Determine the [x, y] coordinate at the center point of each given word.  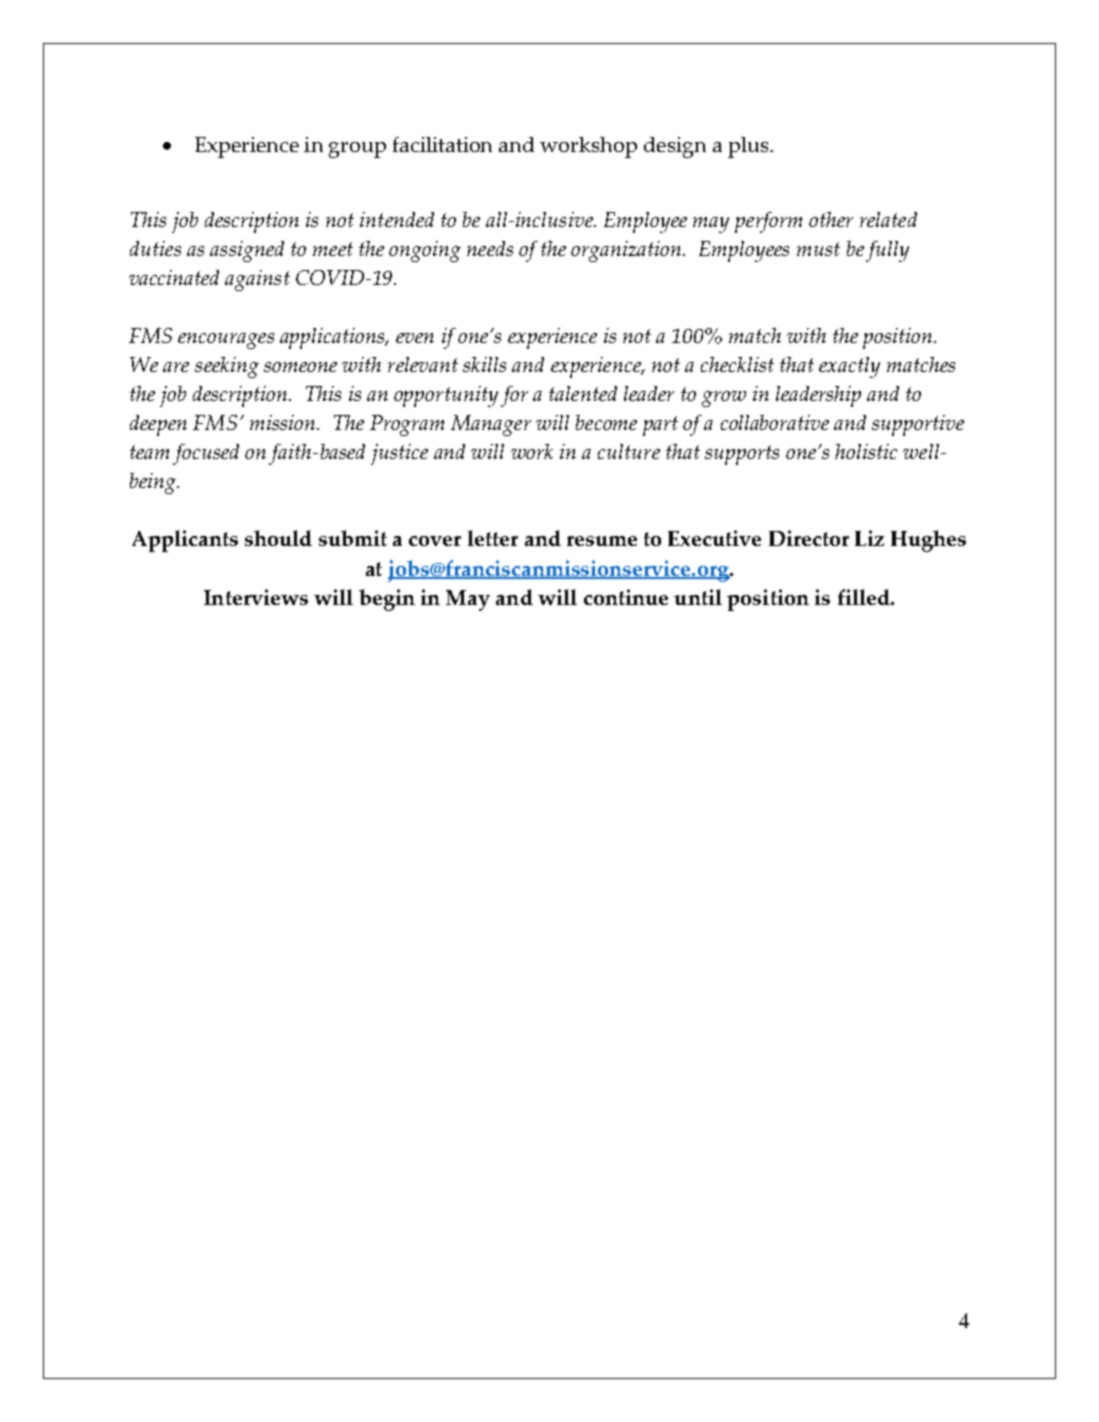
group [357, 150]
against [257, 280]
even [415, 338]
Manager [491, 425]
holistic [866, 451]
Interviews [256, 597]
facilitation [442, 144]
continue [626, 597]
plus [749, 147]
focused [206, 454]
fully [887, 251]
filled [865, 597]
